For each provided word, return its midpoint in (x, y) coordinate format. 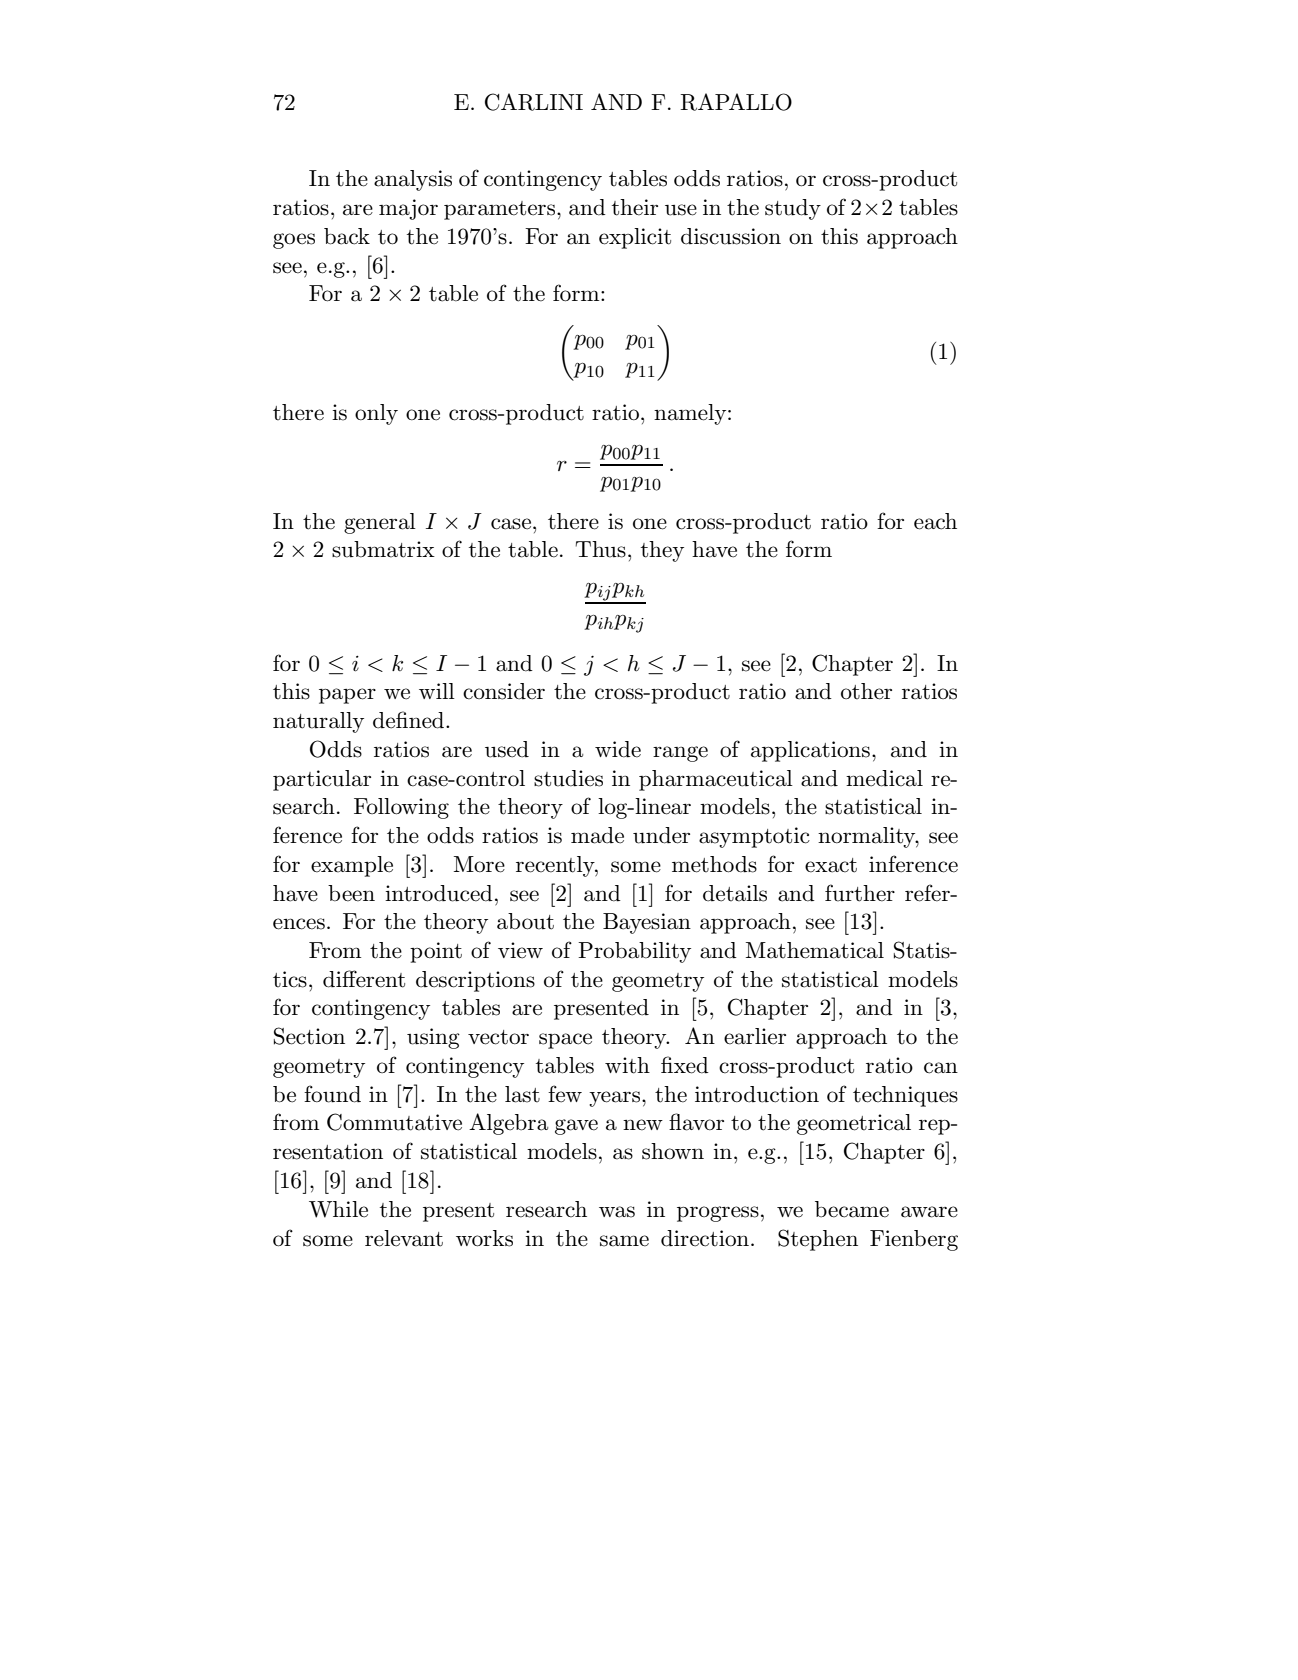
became (852, 1209)
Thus (600, 549)
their (635, 207)
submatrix (383, 549)
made (597, 835)
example (352, 866)
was (617, 1212)
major (408, 209)
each (935, 521)
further (860, 893)
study (793, 209)
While (338, 1209)
